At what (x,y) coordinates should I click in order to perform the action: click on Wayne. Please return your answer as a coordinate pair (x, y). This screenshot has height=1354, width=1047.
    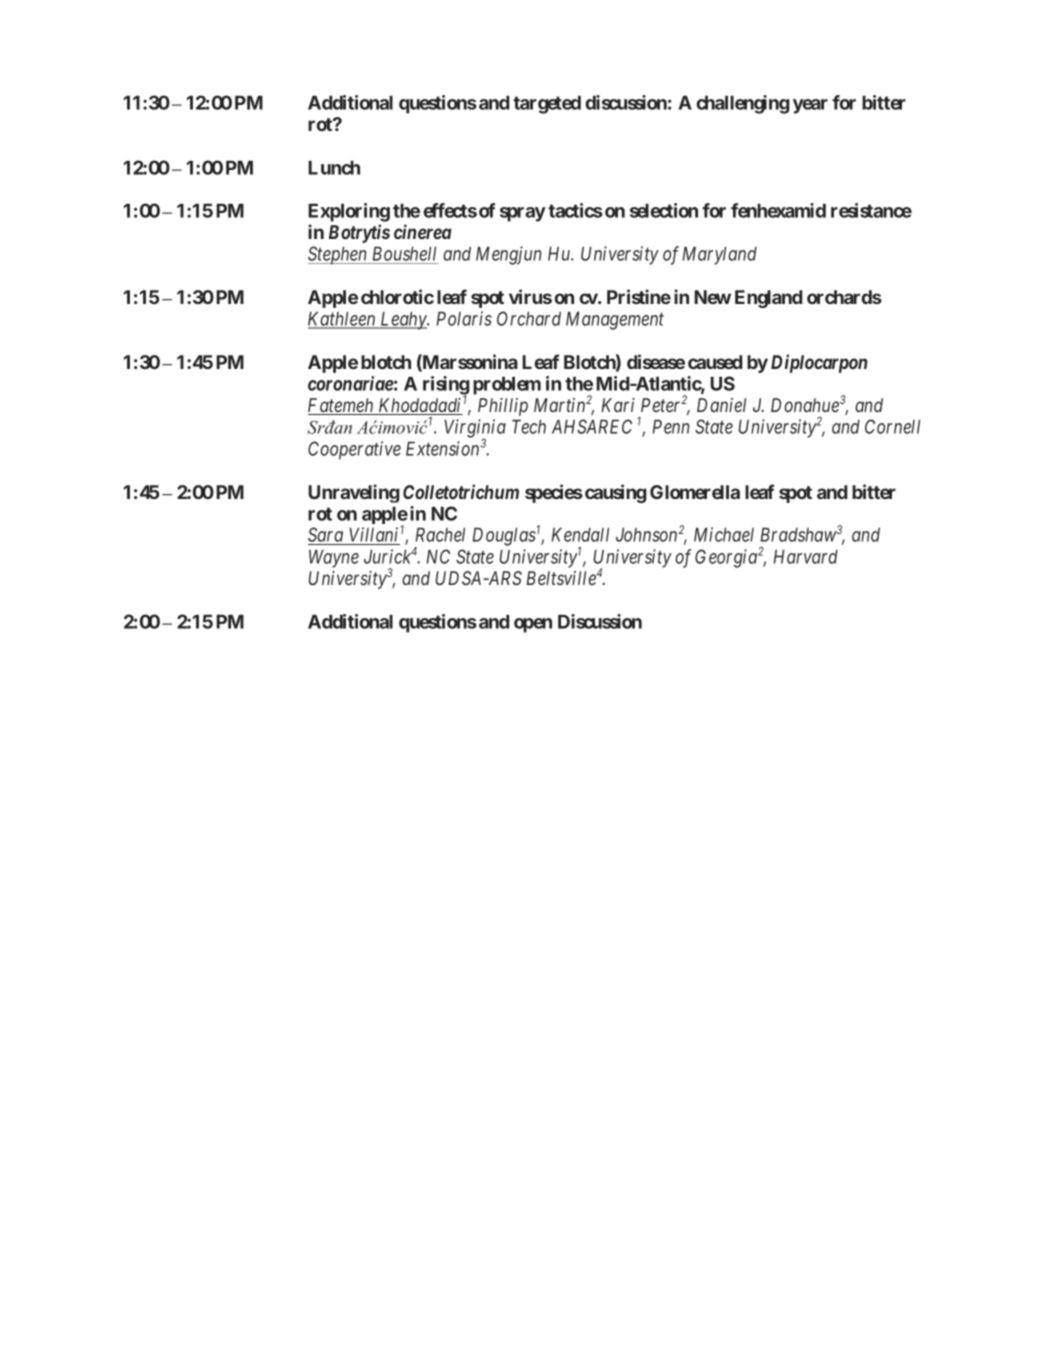
    Looking at the image, I should click on (334, 558).
